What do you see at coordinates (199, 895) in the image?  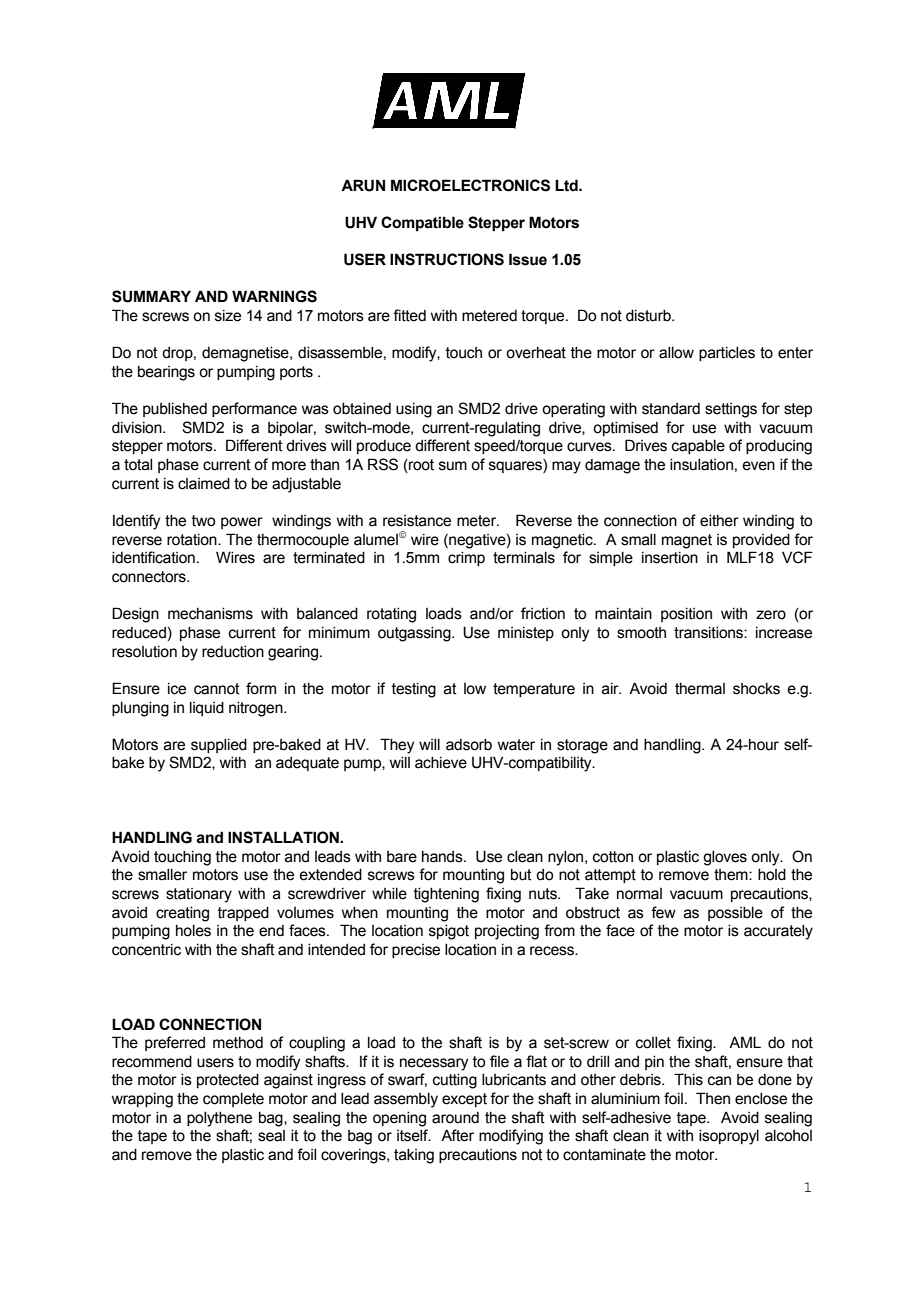 I see `stationary` at bounding box center [199, 895].
